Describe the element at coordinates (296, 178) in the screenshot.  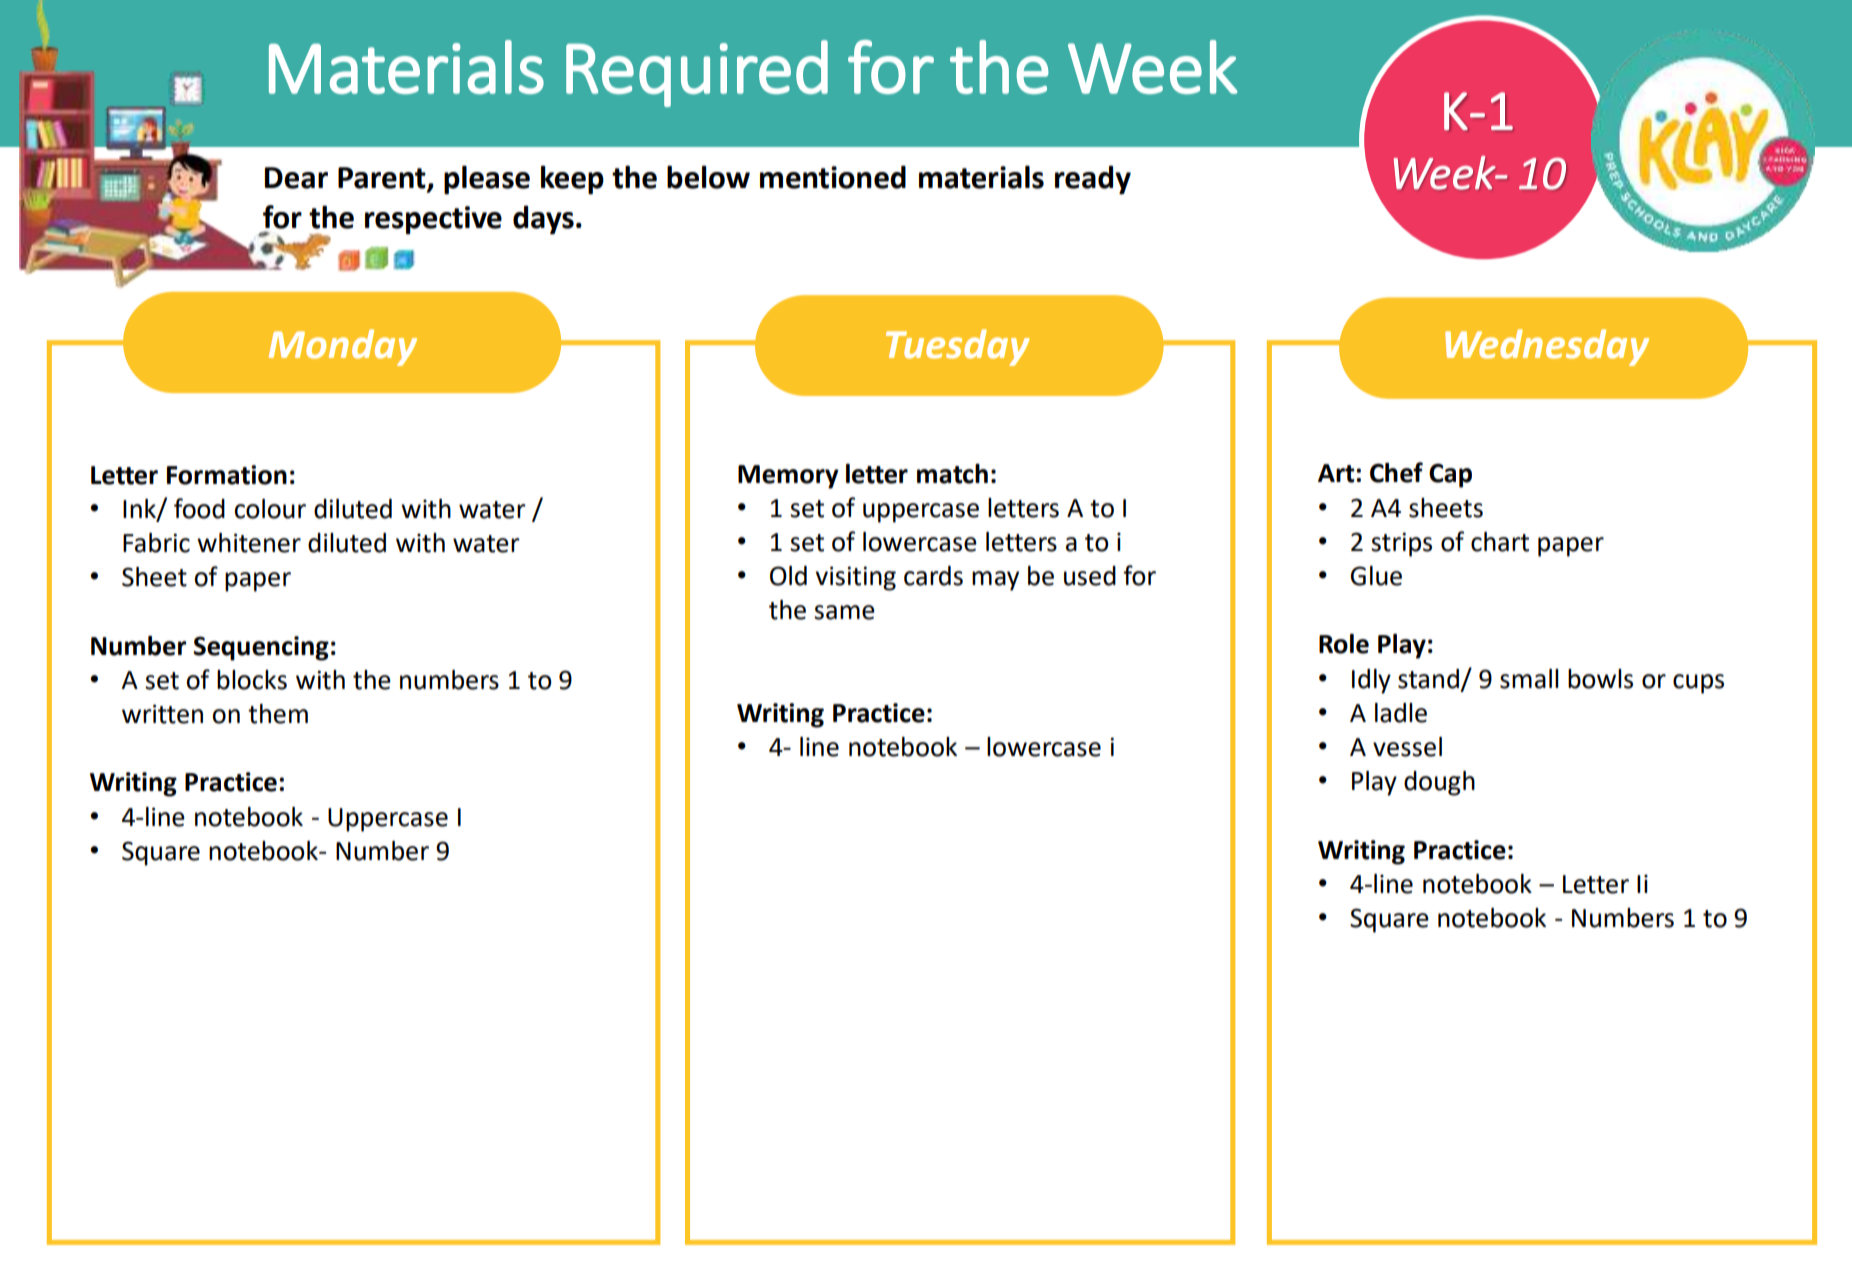
I see `Dear` at that location.
